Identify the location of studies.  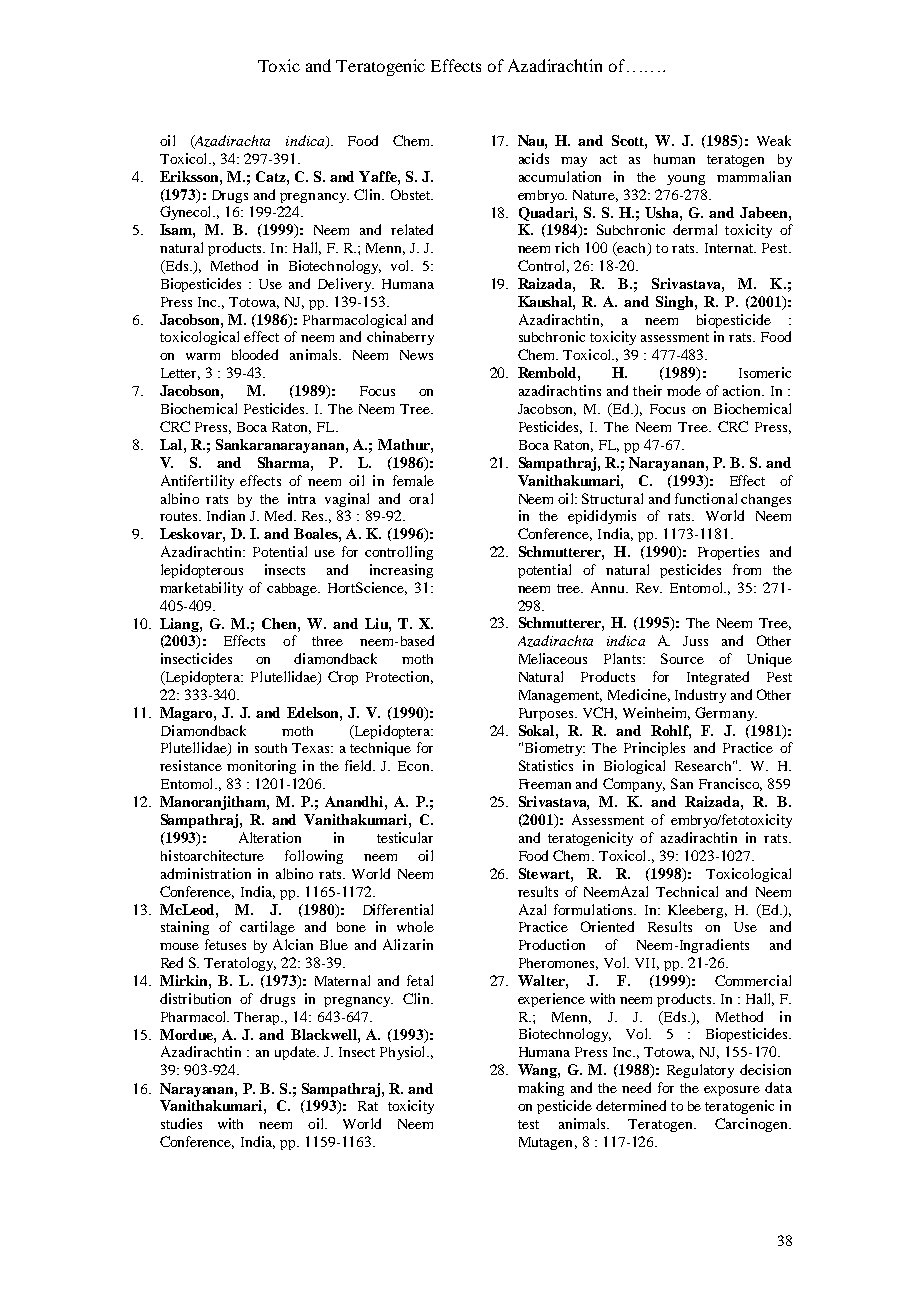
(181, 1123).
